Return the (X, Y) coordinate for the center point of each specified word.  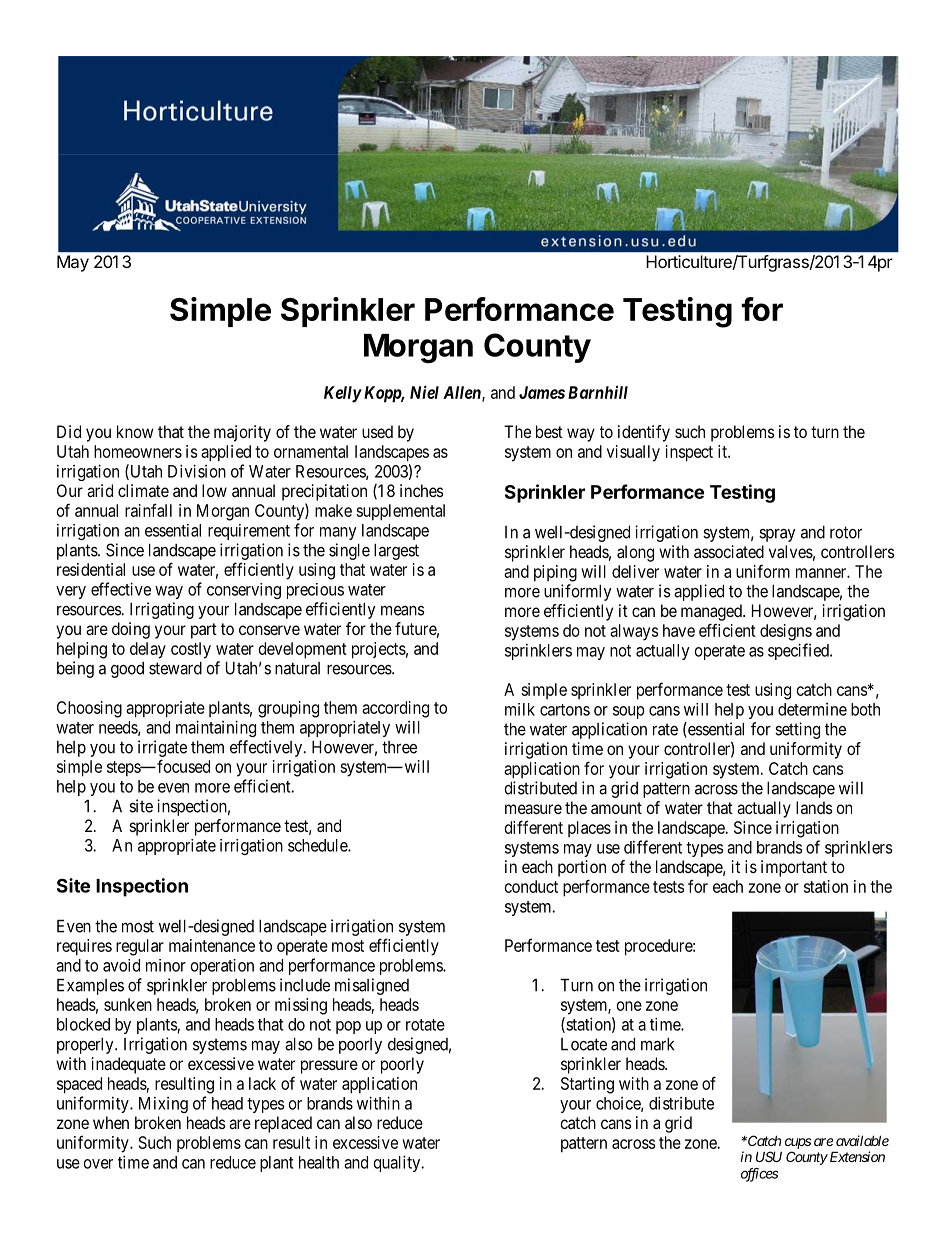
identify (644, 433)
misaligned (372, 986)
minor (166, 965)
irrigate (162, 748)
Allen (463, 393)
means (403, 610)
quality (398, 1163)
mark (657, 1044)
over (98, 1164)
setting (797, 730)
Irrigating (162, 610)
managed (712, 612)
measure (533, 809)
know (135, 431)
